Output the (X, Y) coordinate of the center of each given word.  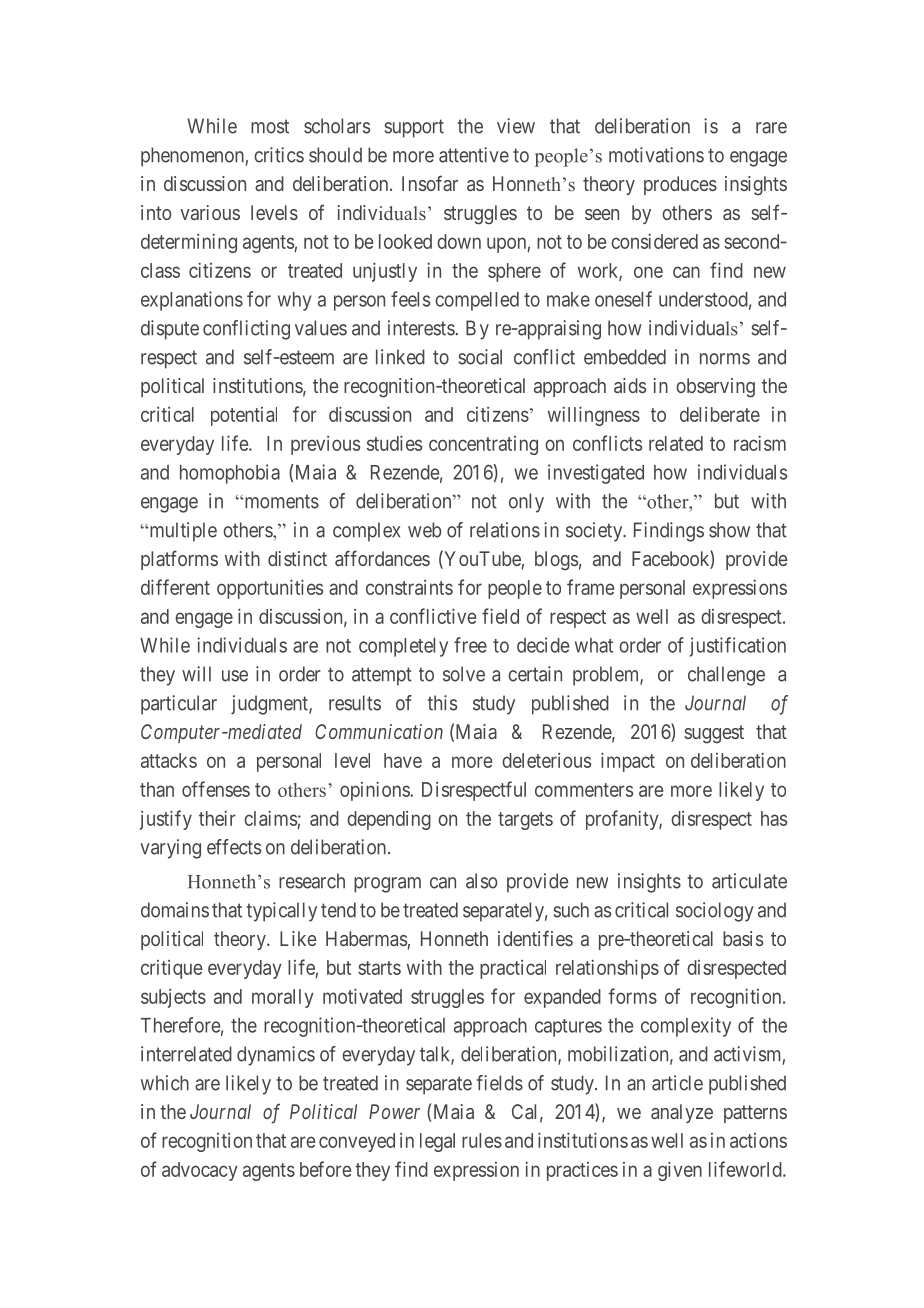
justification (738, 647)
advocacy (200, 1171)
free (470, 645)
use (235, 676)
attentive (474, 155)
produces (680, 185)
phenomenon (193, 157)
